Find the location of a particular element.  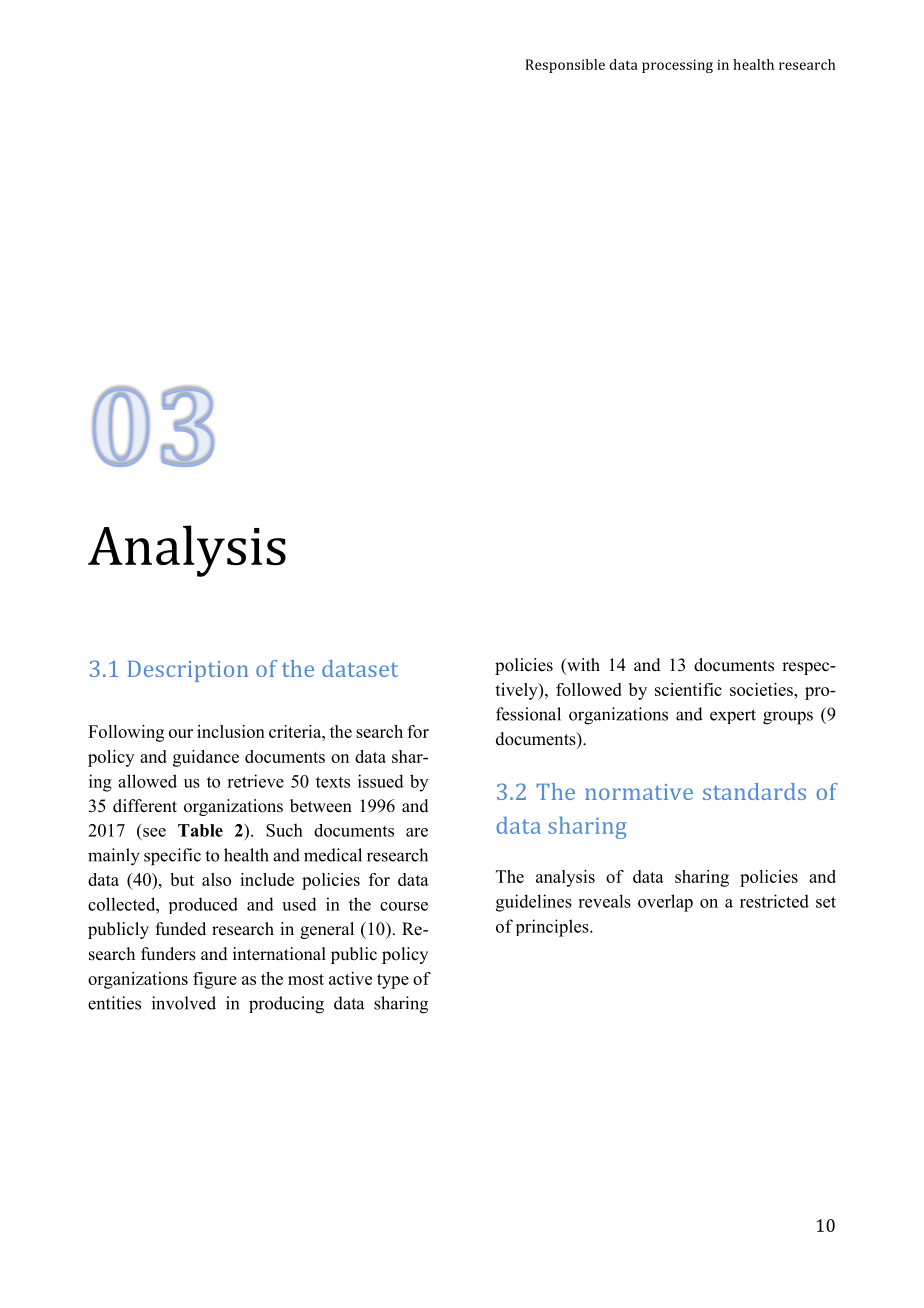

normative is located at coordinates (639, 792).
